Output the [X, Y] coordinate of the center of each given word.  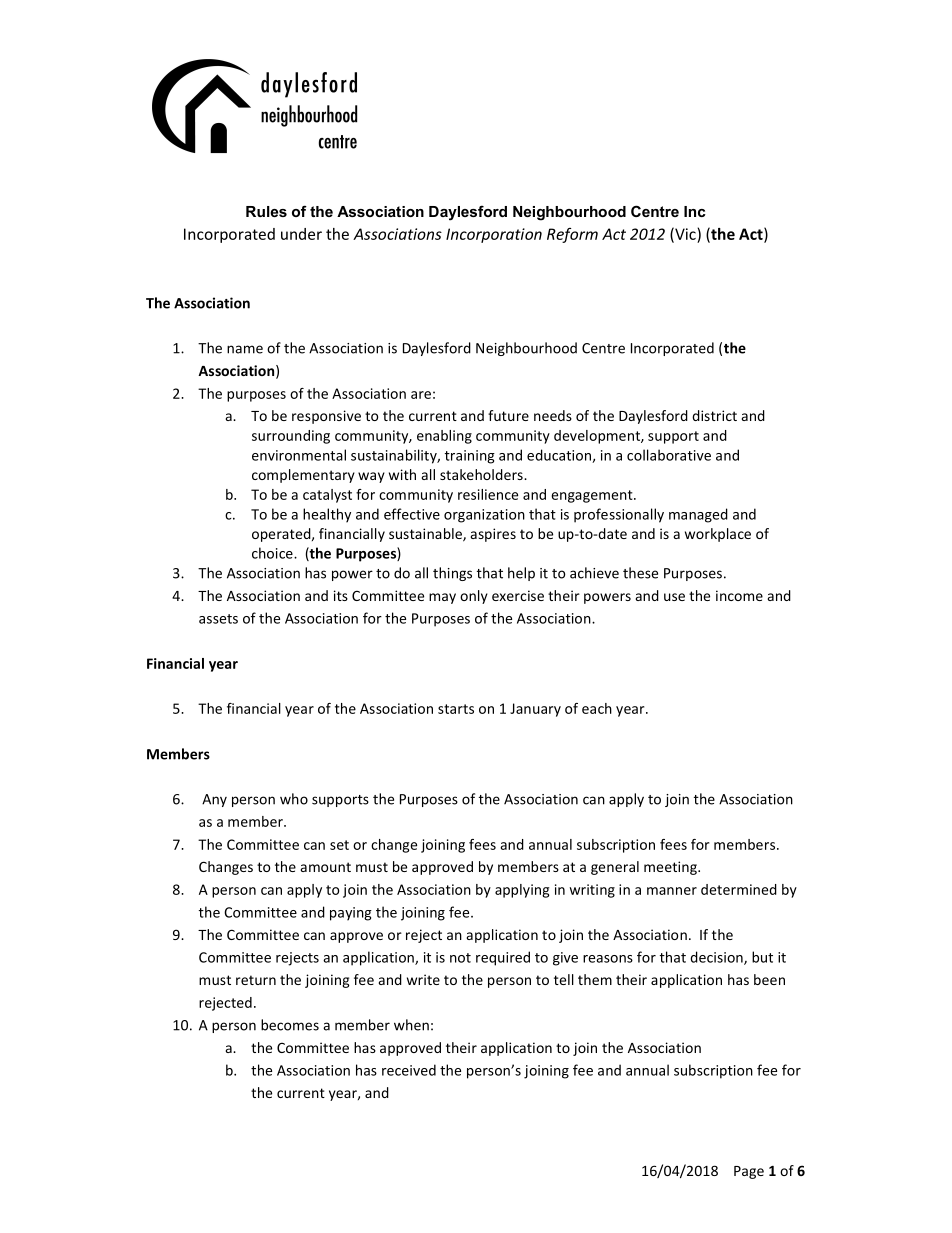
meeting [671, 868]
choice [273, 553]
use [674, 597]
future [508, 415]
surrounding [291, 437]
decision [717, 958]
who [294, 799]
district [714, 415]
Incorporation [494, 235]
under [301, 234]
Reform [572, 235]
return [256, 980]
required [503, 958]
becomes [290, 1025]
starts [456, 709]
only [474, 597]
